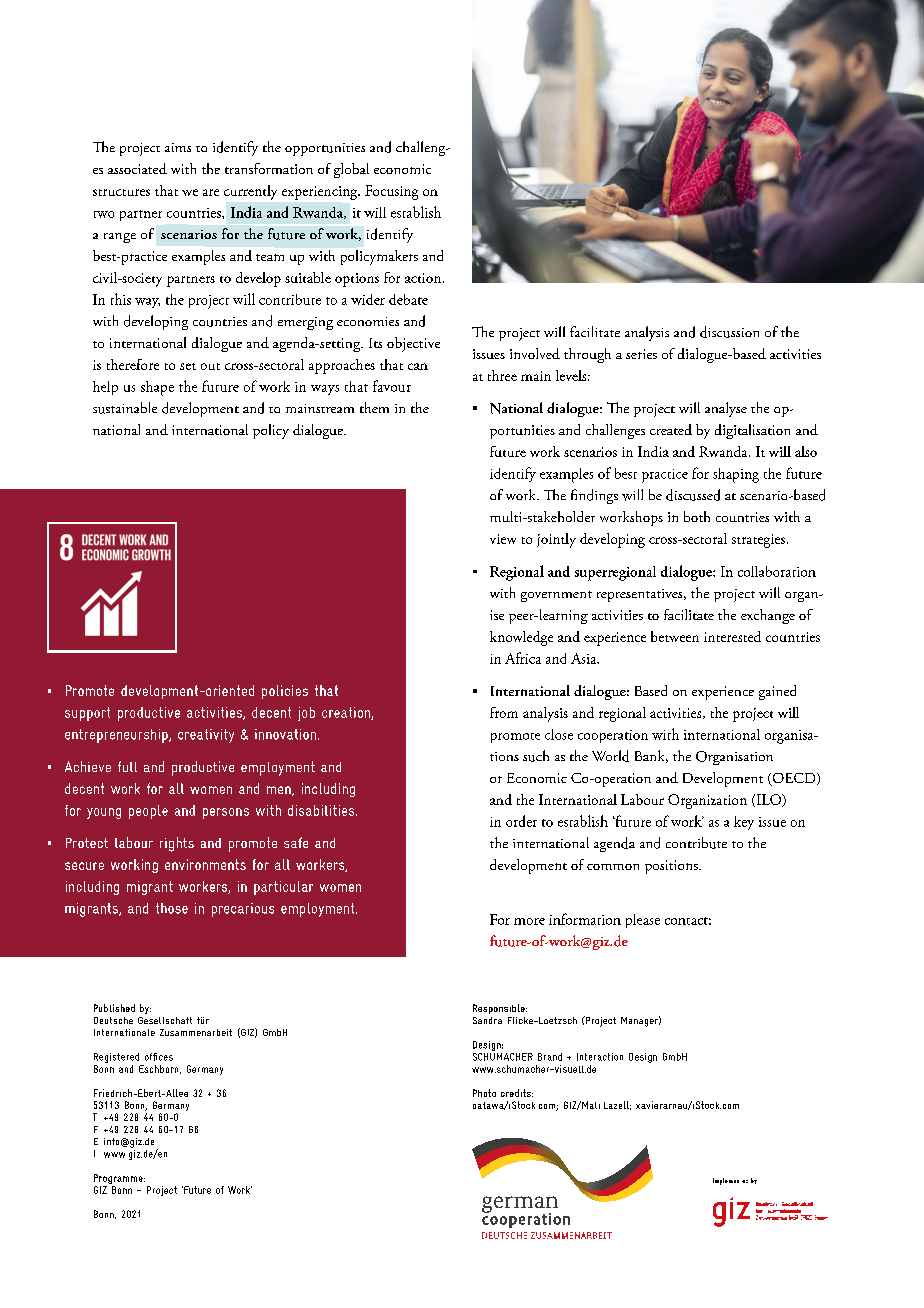 The image size is (924, 1308). What do you see at coordinates (484, 1093) in the document?
I see `Photo` at bounding box center [484, 1093].
